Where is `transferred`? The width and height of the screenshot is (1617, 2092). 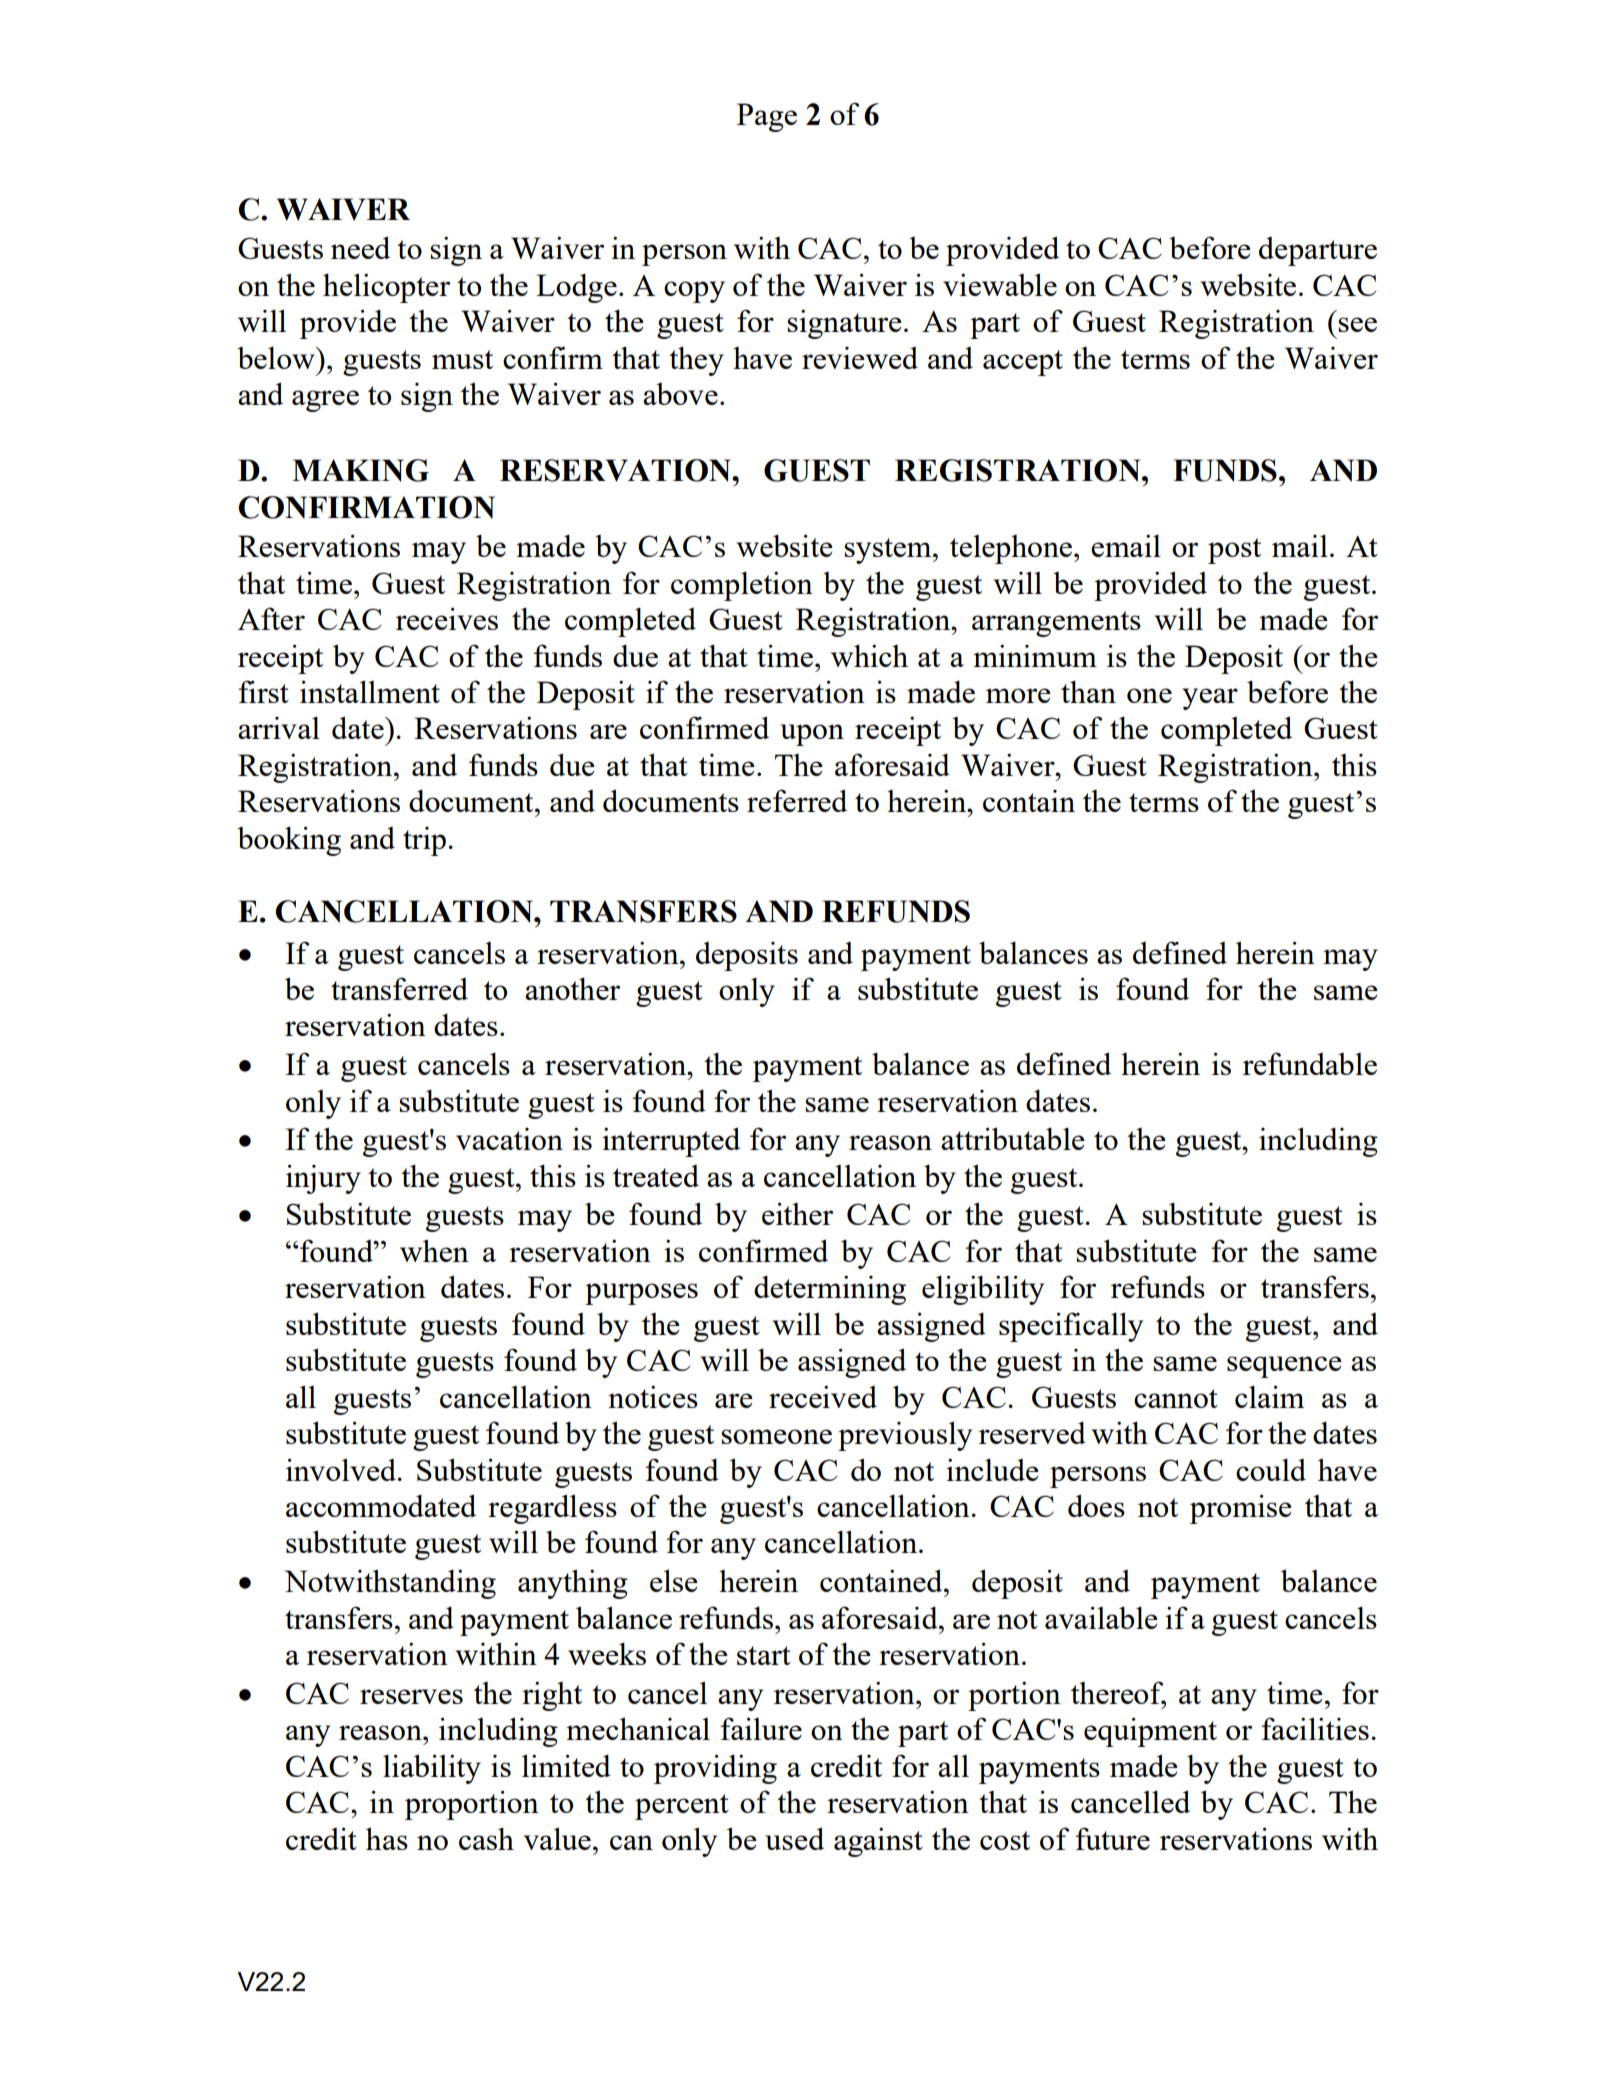 transferred is located at coordinates (399, 988).
